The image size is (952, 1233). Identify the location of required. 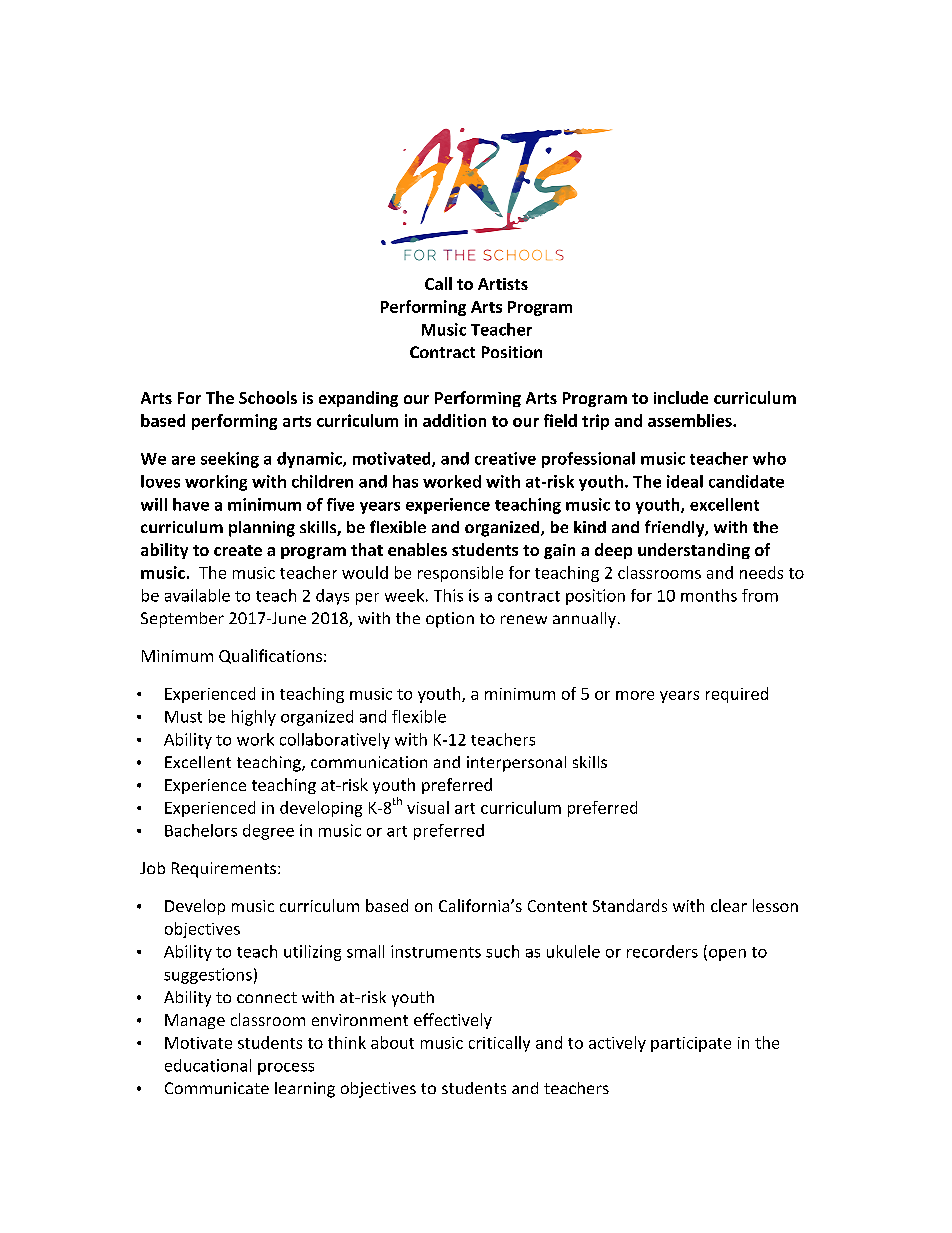
(737, 695).
